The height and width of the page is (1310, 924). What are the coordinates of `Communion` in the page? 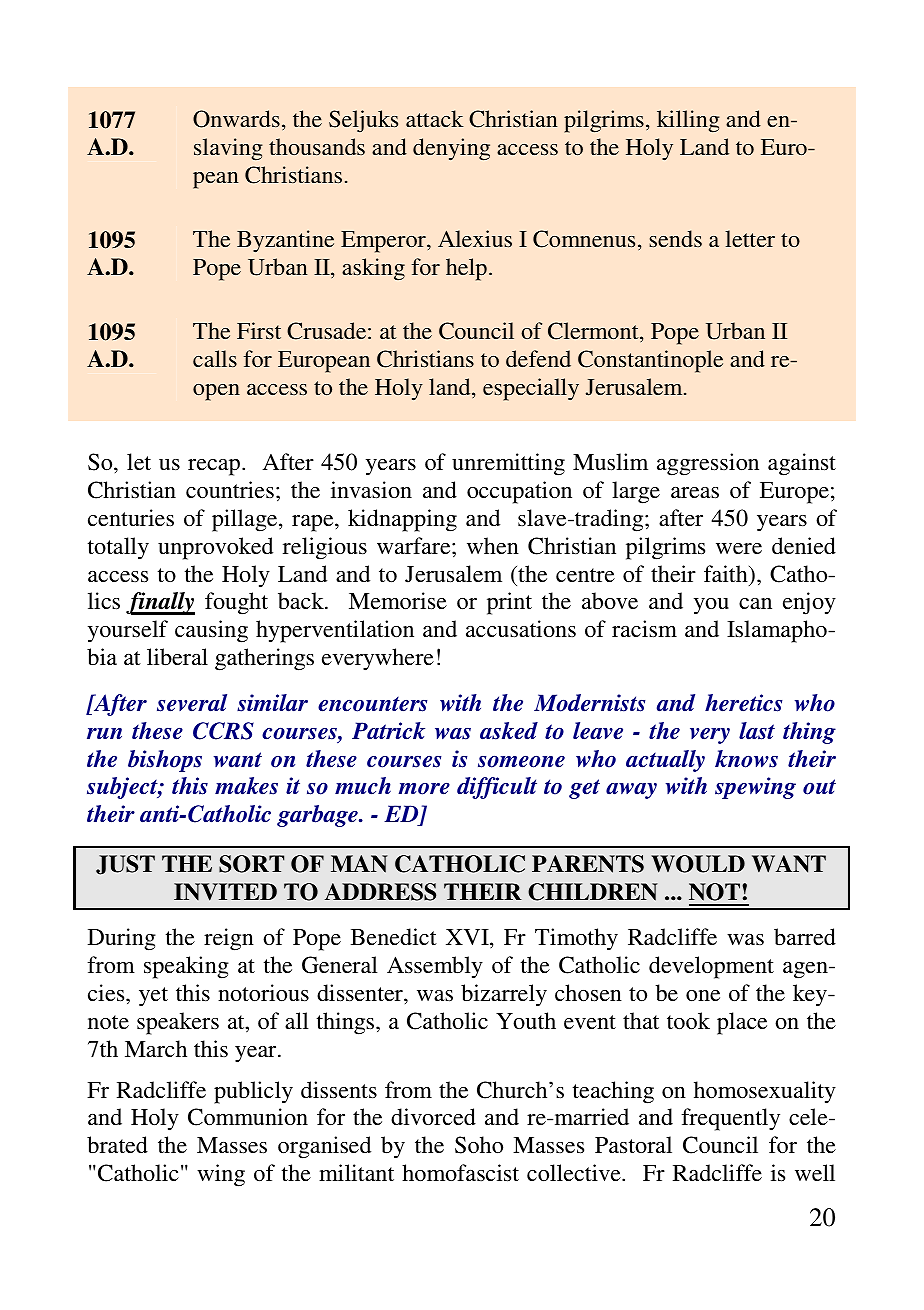 It's located at (248, 1117).
